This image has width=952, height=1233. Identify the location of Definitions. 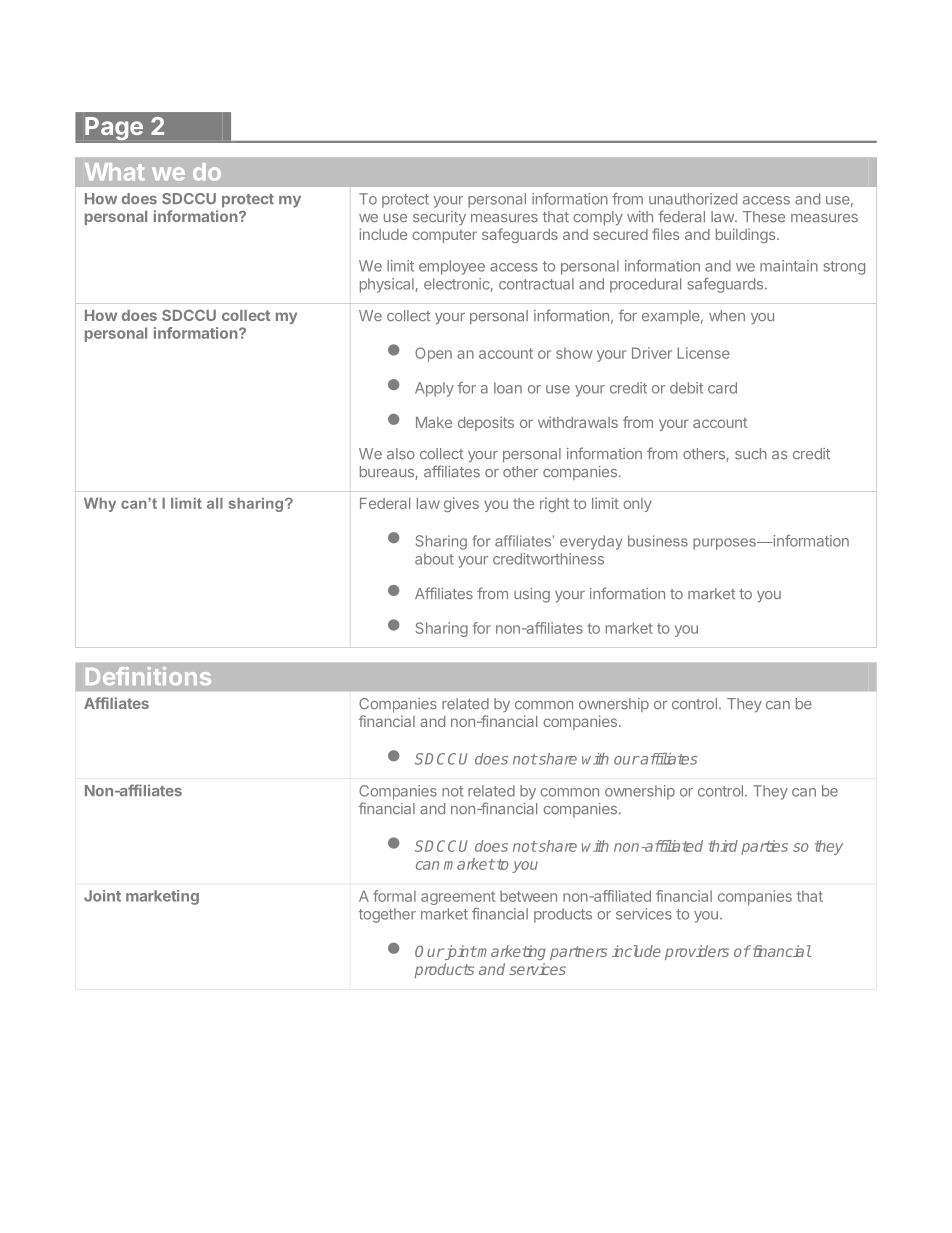
(148, 676).
